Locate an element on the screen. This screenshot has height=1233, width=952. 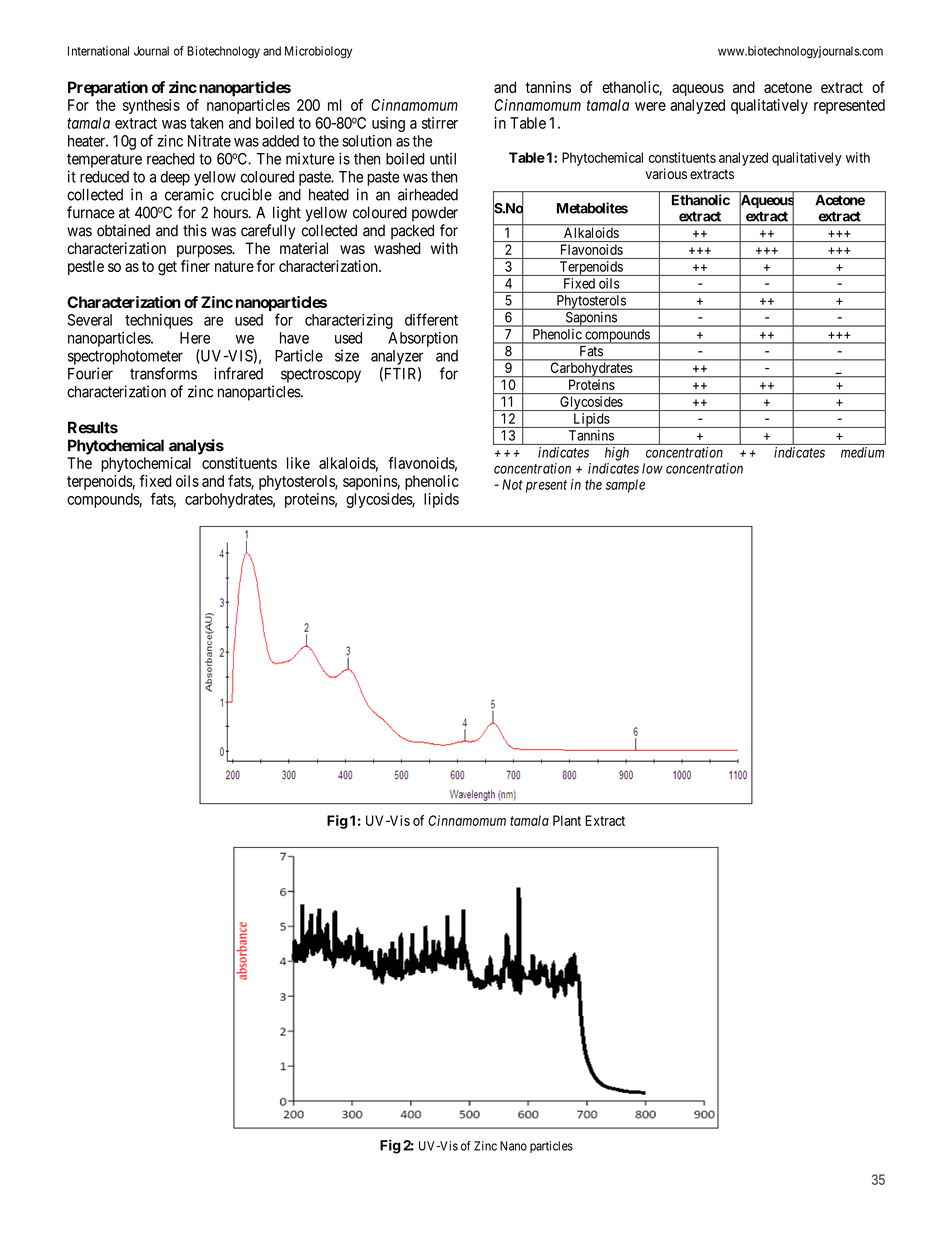
Microbiology is located at coordinates (318, 52).
